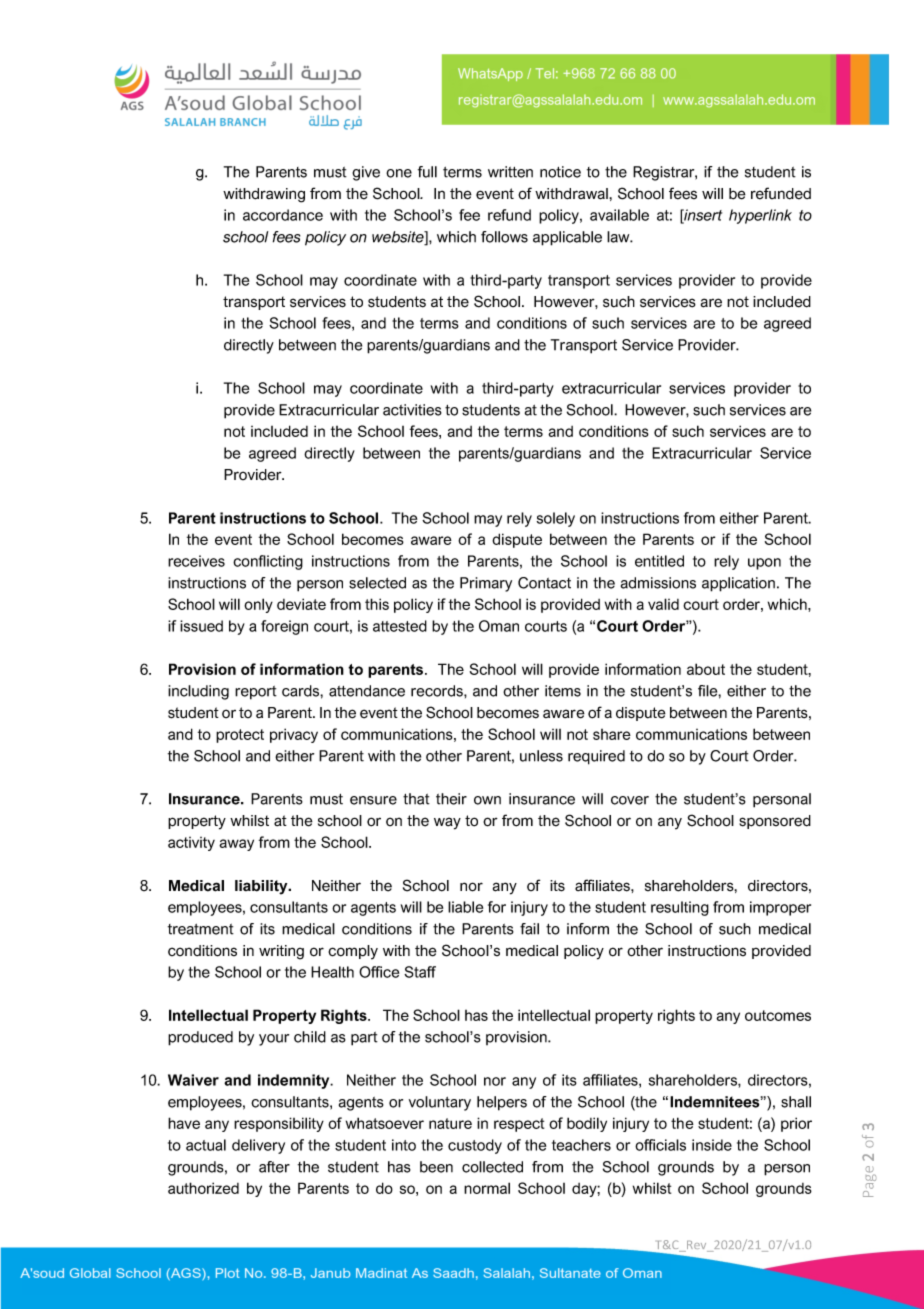  Describe the element at coordinates (256, 693) in the screenshot. I see `report` at that location.
